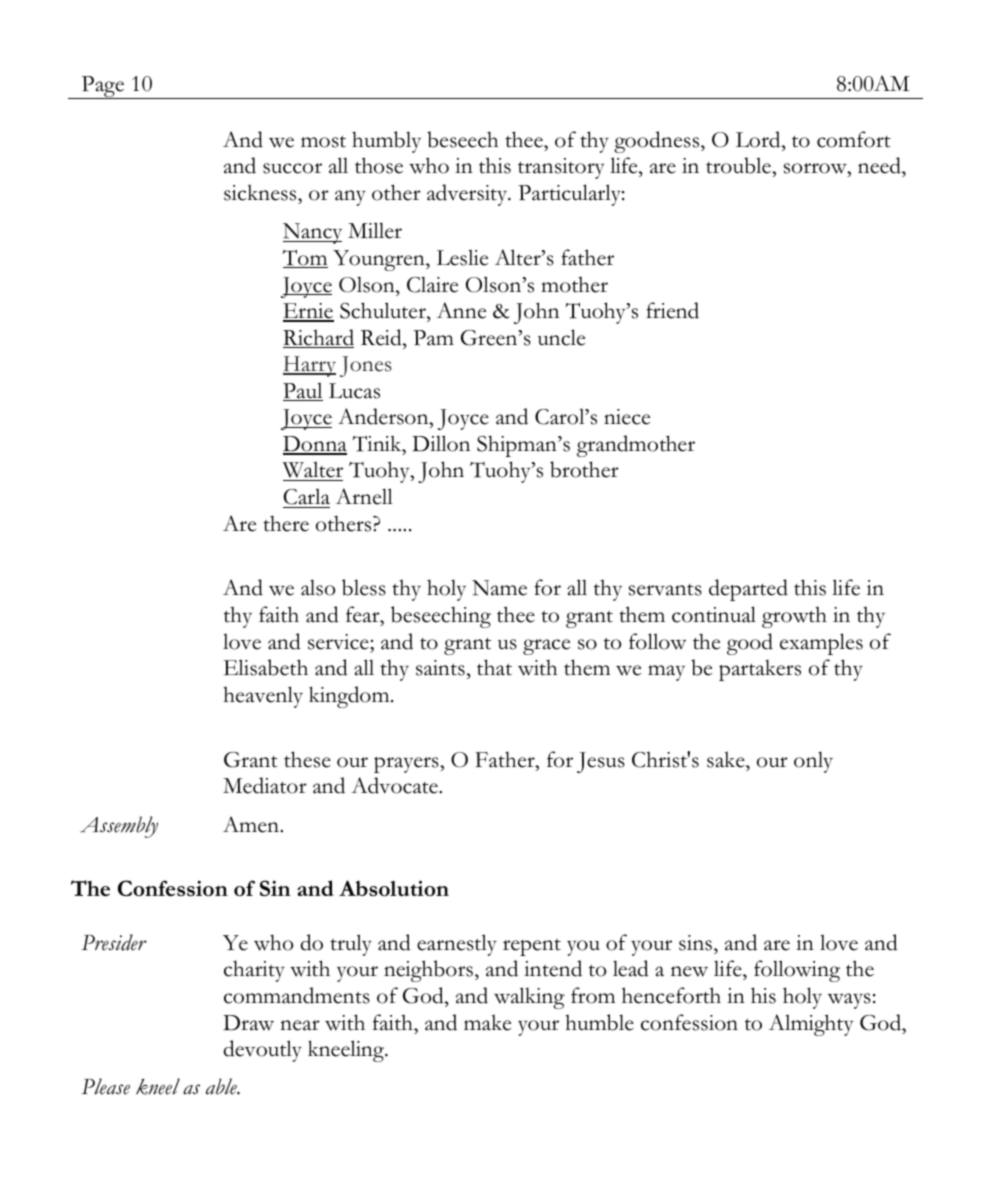 Image resolution: width=991 pixels, height=1204 pixels. What do you see at coordinates (759, 139) in the screenshot?
I see `Lord` at bounding box center [759, 139].
